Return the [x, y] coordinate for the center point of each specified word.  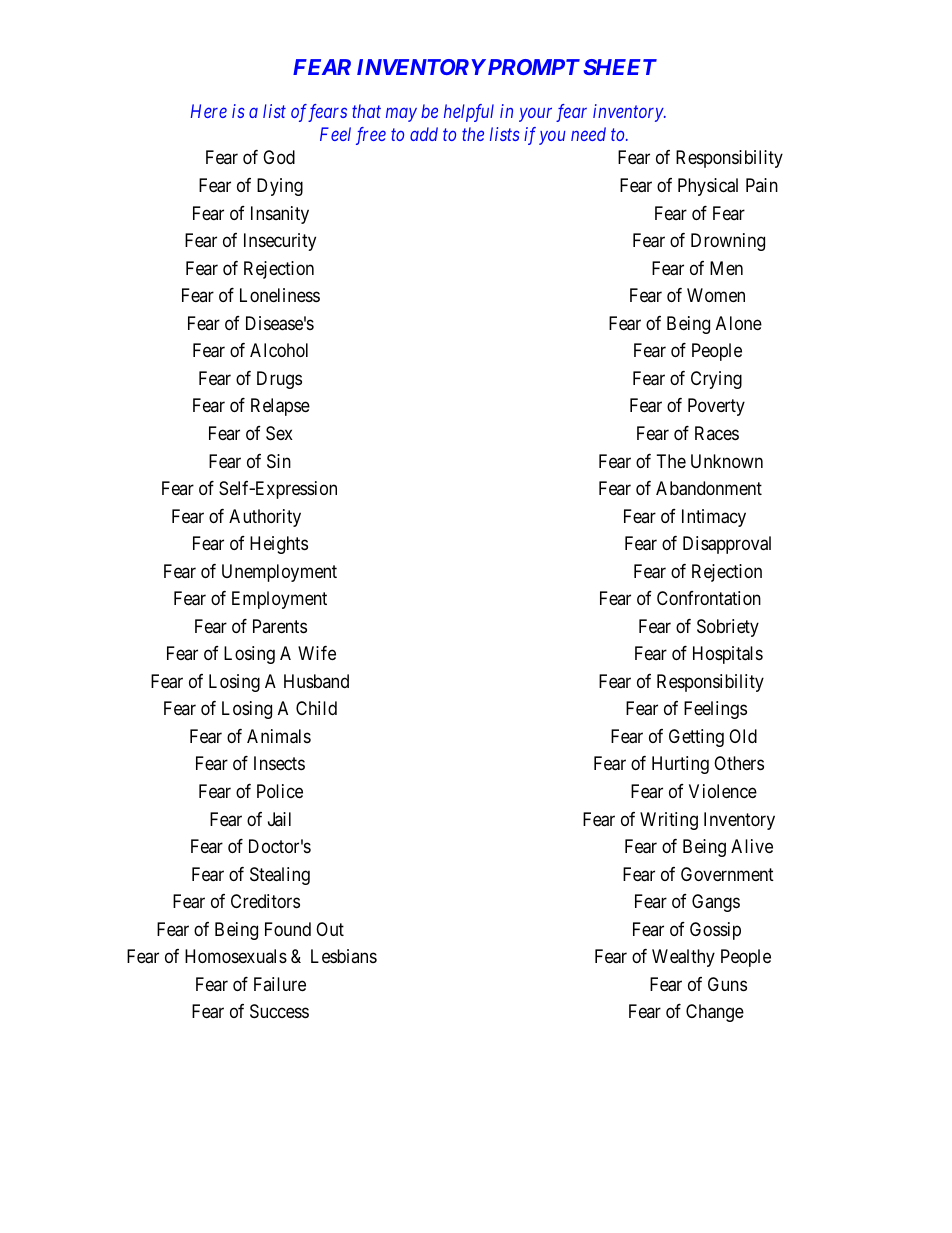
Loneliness [280, 295]
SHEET [620, 67]
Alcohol [279, 350]
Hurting [680, 765]
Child [316, 708]
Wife [317, 653]
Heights [279, 545]
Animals [279, 736]
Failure [280, 984]
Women [716, 295]
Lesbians [344, 956]
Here [209, 111]
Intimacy [714, 518]
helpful [469, 113]
